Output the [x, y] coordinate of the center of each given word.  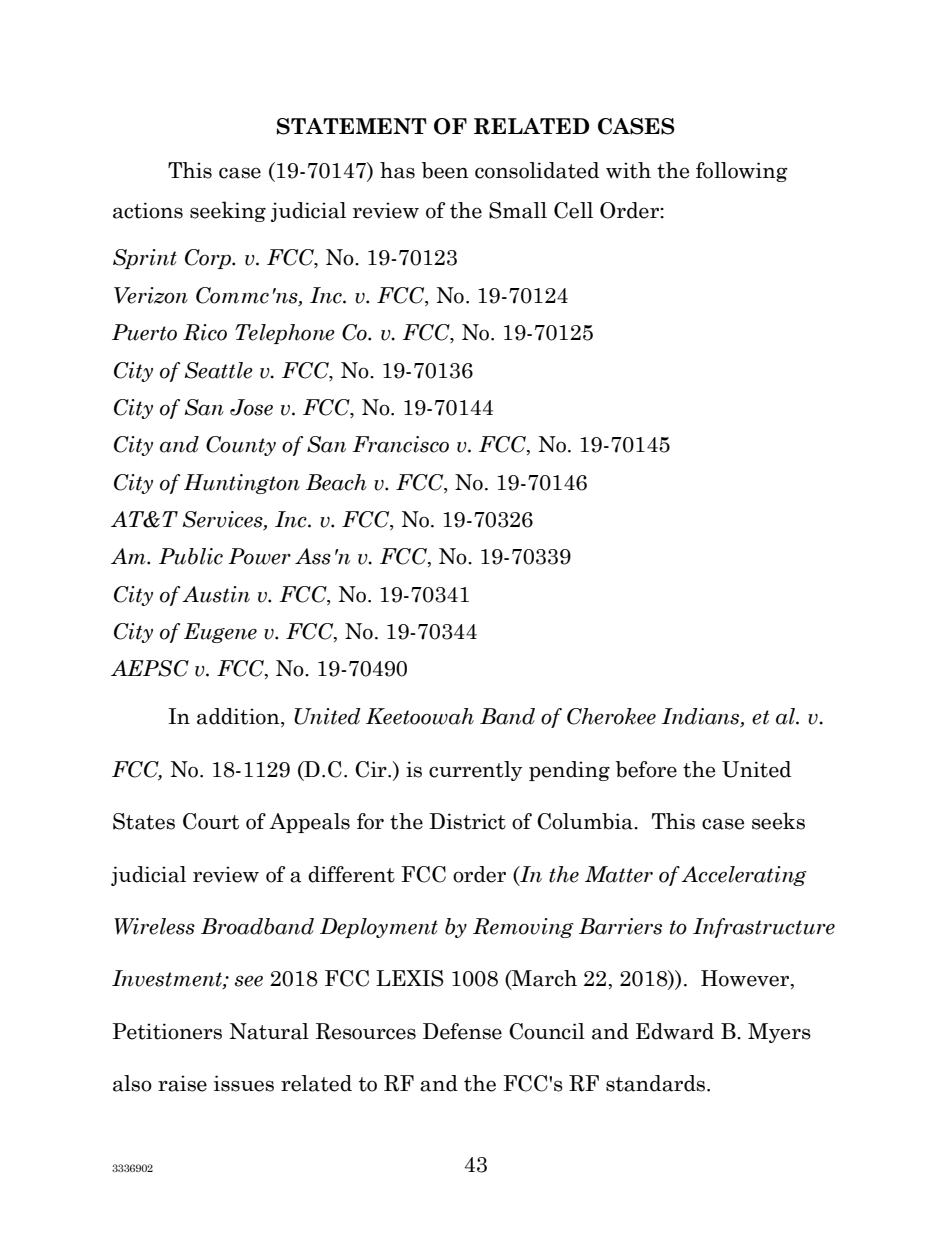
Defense [462, 1031]
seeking [228, 211]
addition [239, 717]
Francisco [400, 444]
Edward [675, 1031]
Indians [702, 717]
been [445, 170]
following [742, 172]
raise [182, 1083]
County [241, 446]
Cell [573, 210]
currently [475, 771]
